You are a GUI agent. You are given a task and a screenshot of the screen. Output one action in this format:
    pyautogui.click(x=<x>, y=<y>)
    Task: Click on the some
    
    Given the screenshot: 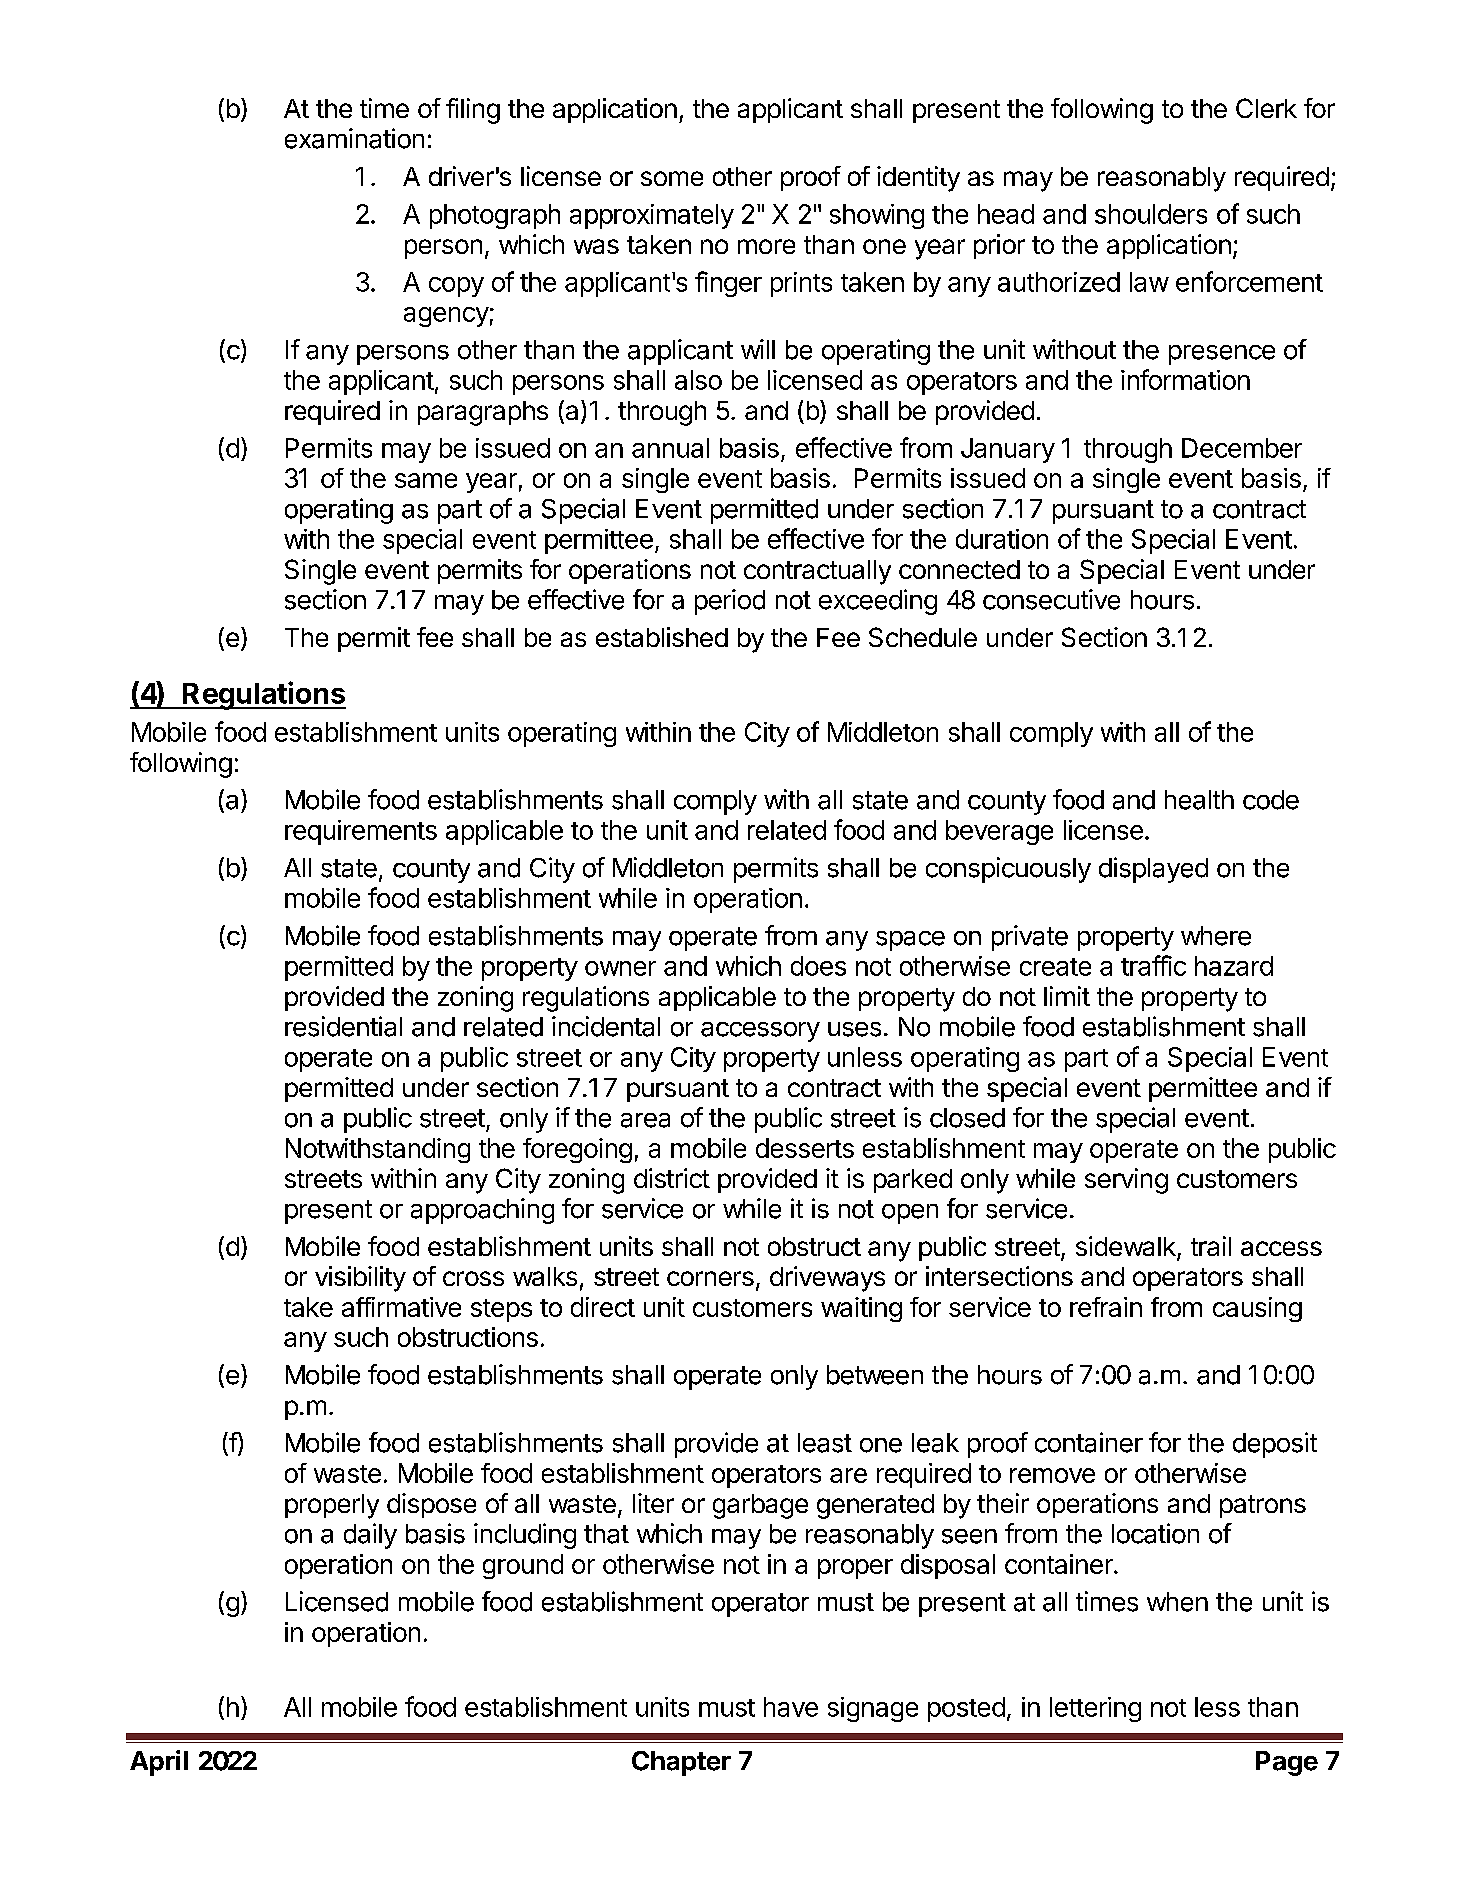 What is the action you would take?
    pyautogui.click(x=672, y=178)
